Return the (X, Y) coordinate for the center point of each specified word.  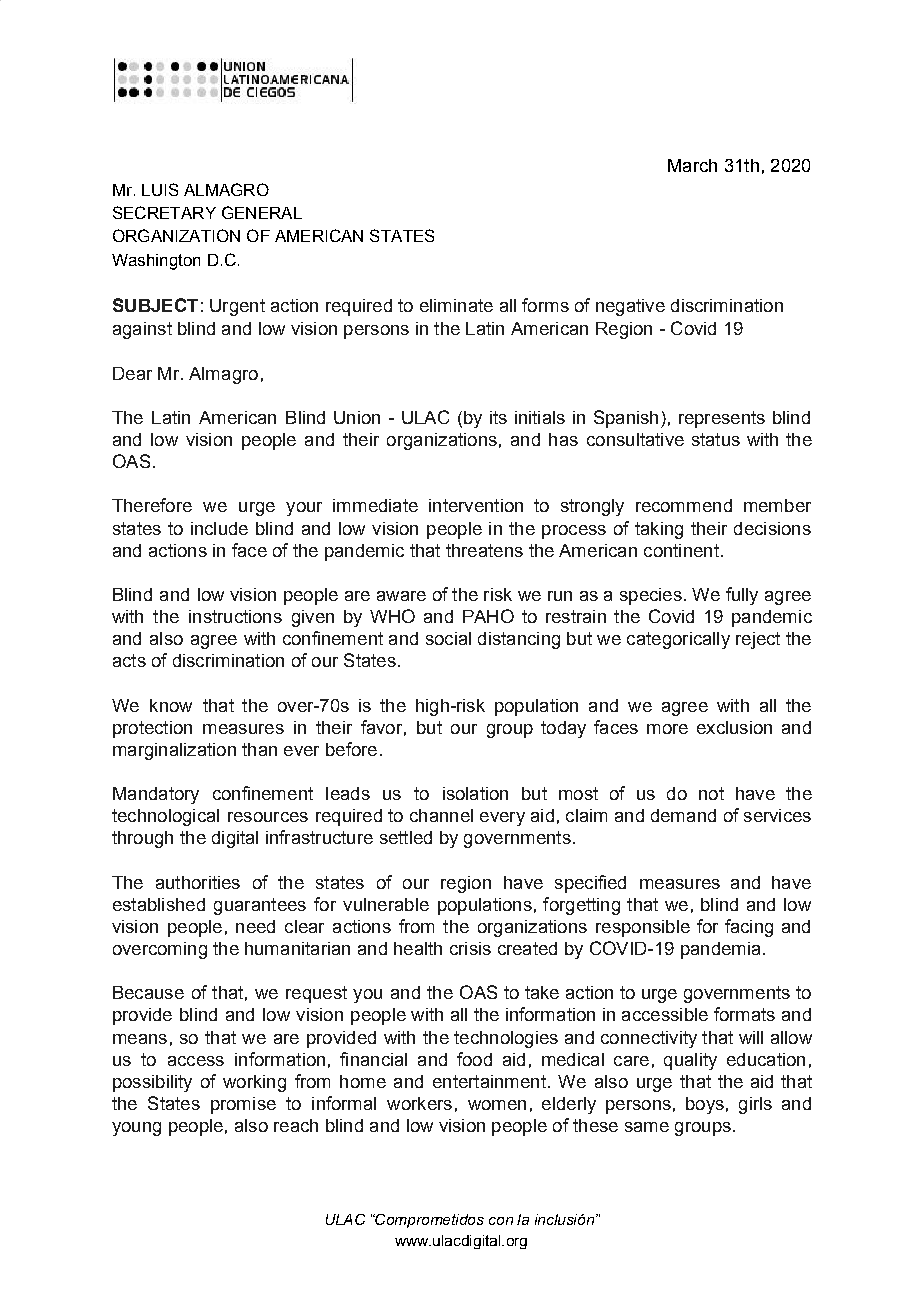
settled (406, 837)
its (498, 417)
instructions (235, 616)
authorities (198, 882)
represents (722, 419)
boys (705, 1105)
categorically (678, 640)
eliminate (456, 305)
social (448, 638)
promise (243, 1105)
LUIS (160, 189)
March (692, 165)
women (497, 1105)
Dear (132, 373)
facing (749, 928)
